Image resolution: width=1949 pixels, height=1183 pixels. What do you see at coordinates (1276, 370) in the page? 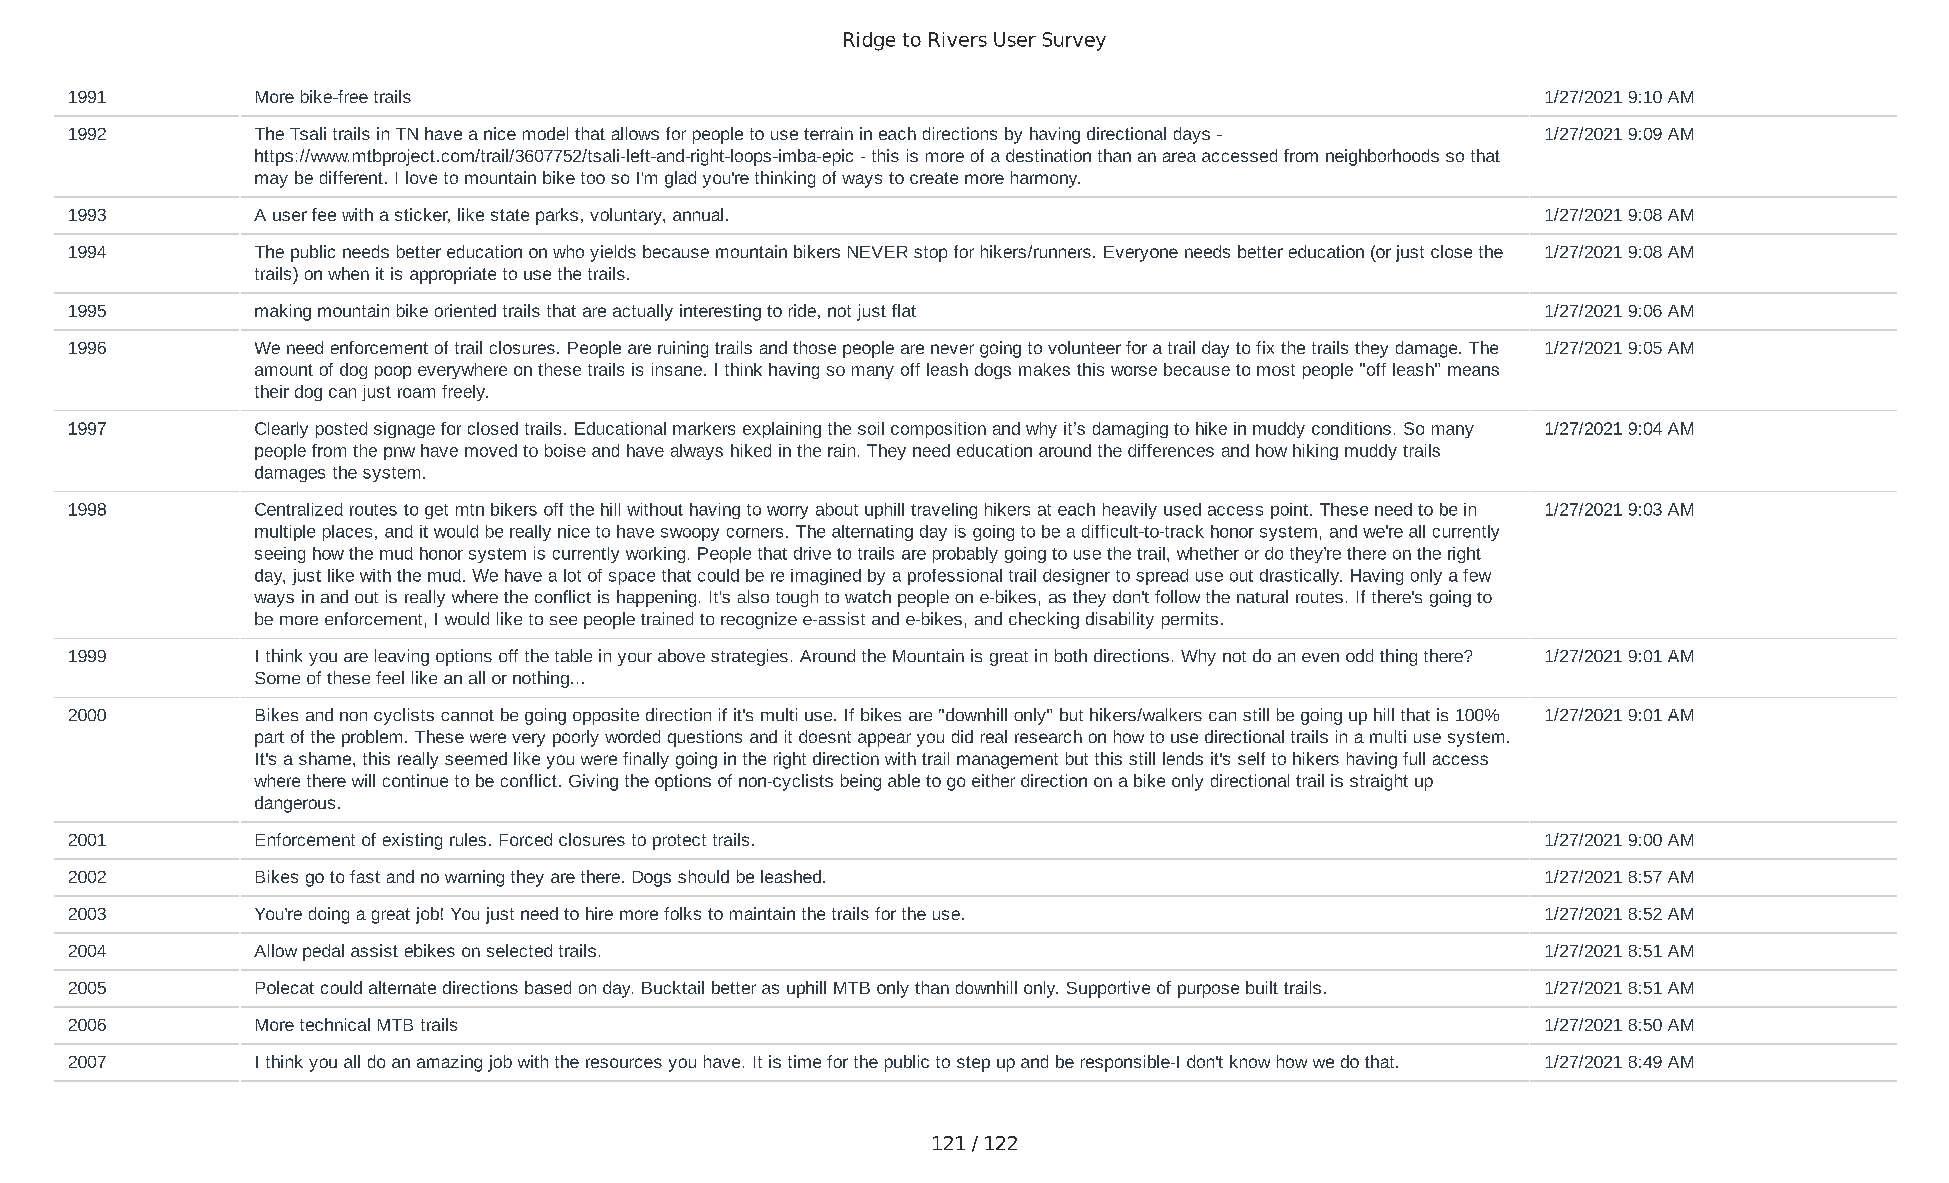
I see `most` at bounding box center [1276, 370].
